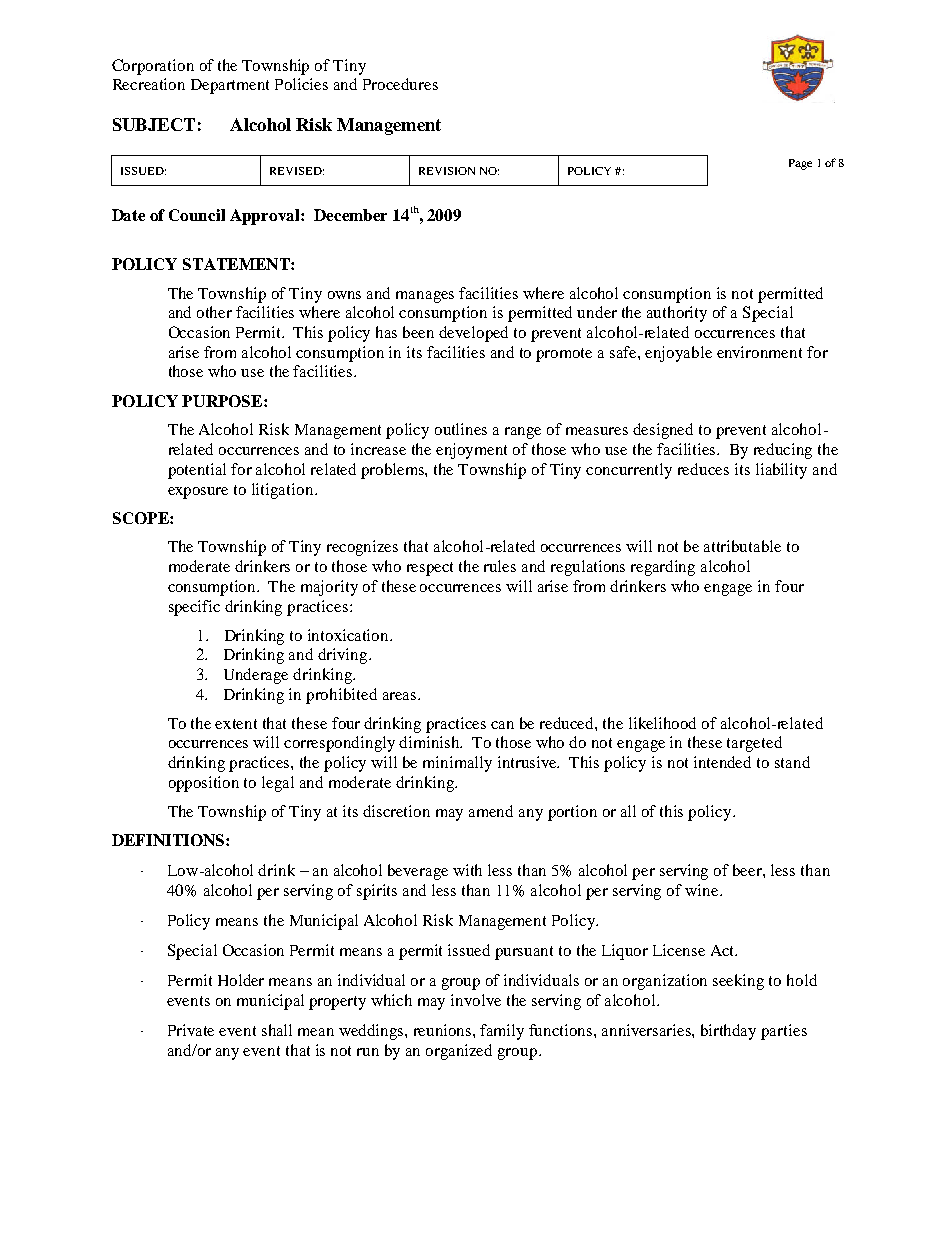  Describe the element at coordinates (722, 762) in the screenshot. I see `intended` at that location.
